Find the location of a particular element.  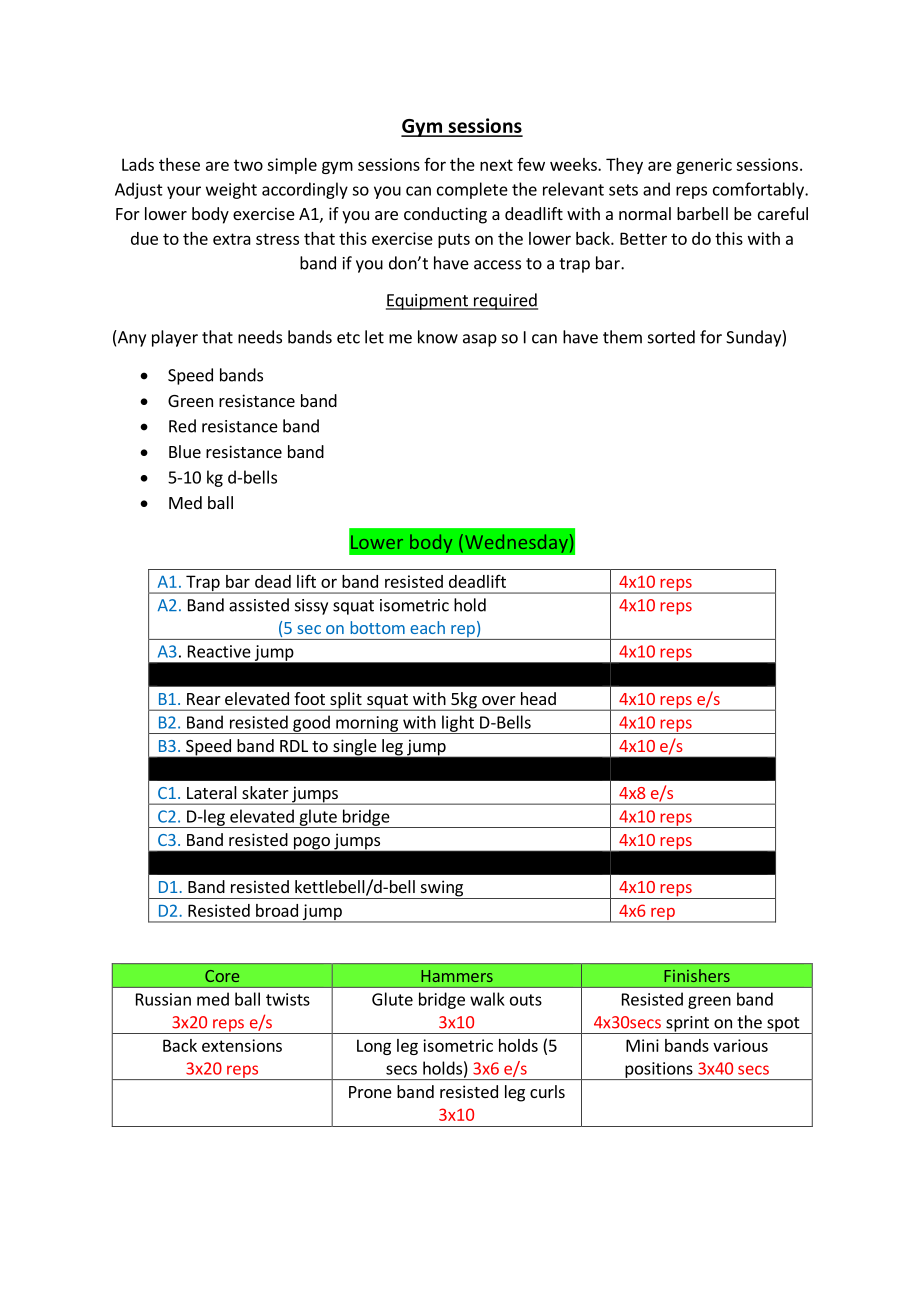

weight is located at coordinates (231, 190).
